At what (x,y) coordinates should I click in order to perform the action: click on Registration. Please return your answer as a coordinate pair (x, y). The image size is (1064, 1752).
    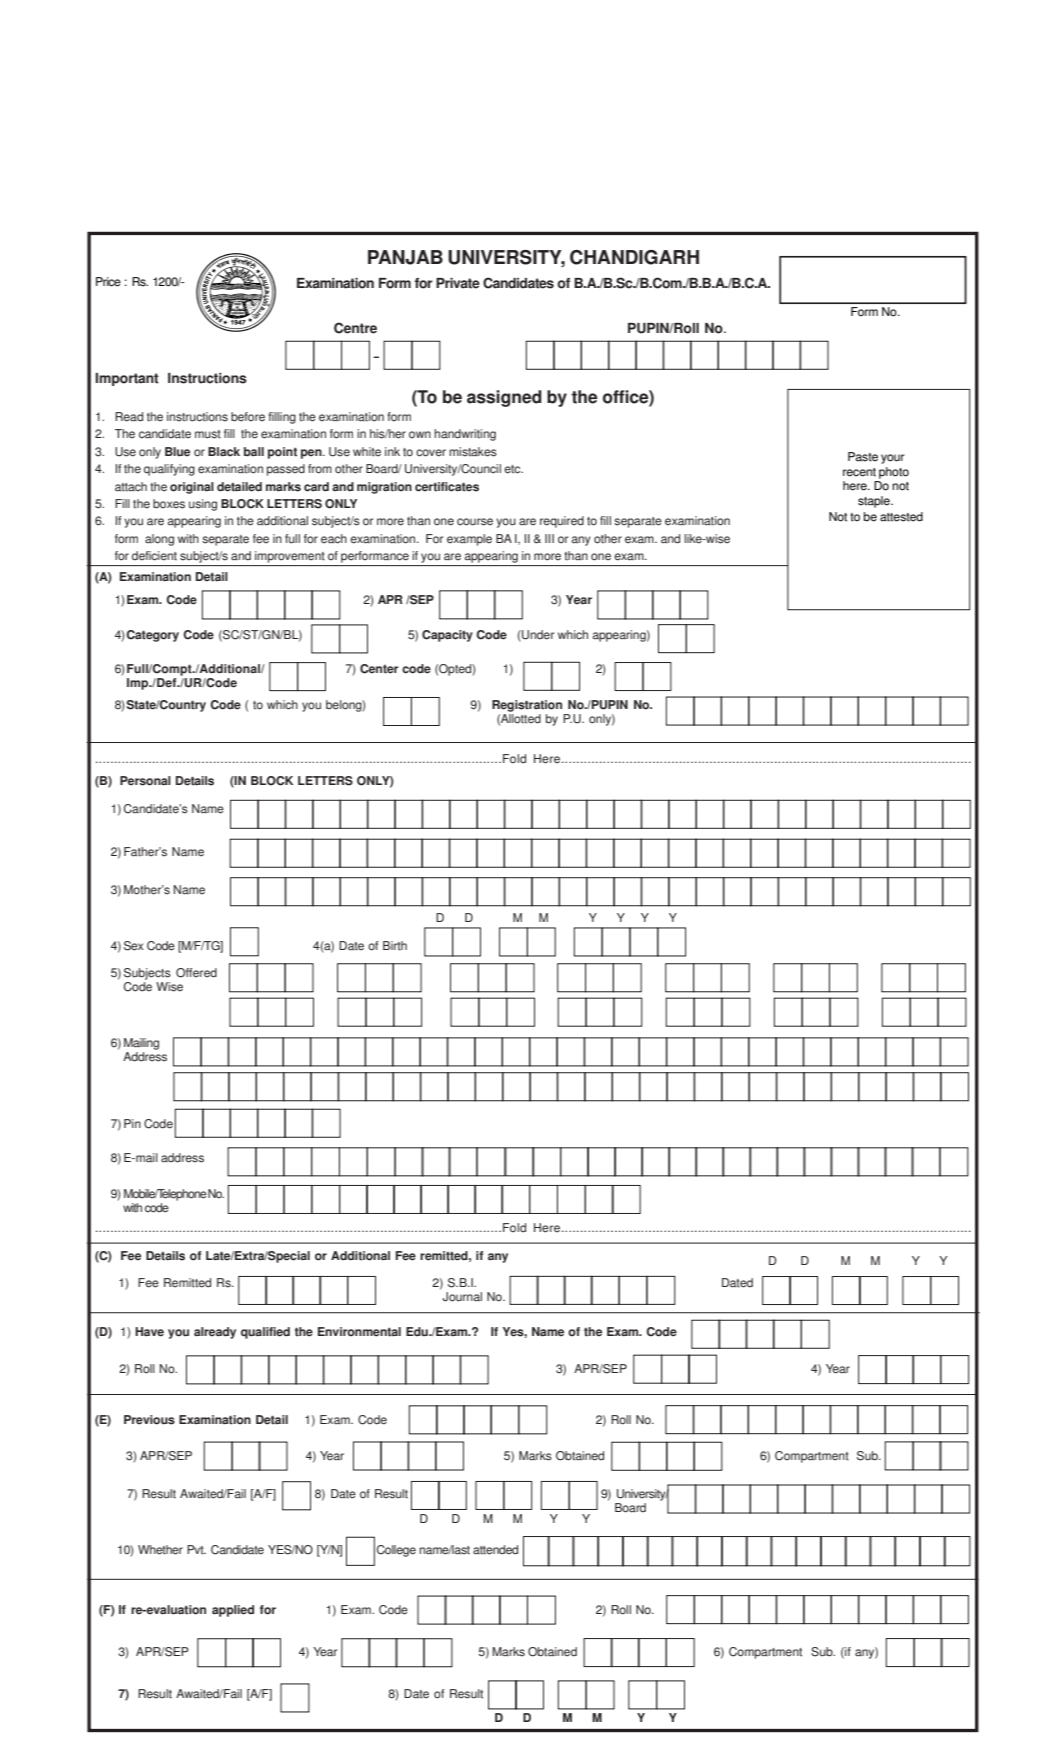
    Looking at the image, I should click on (527, 706).
